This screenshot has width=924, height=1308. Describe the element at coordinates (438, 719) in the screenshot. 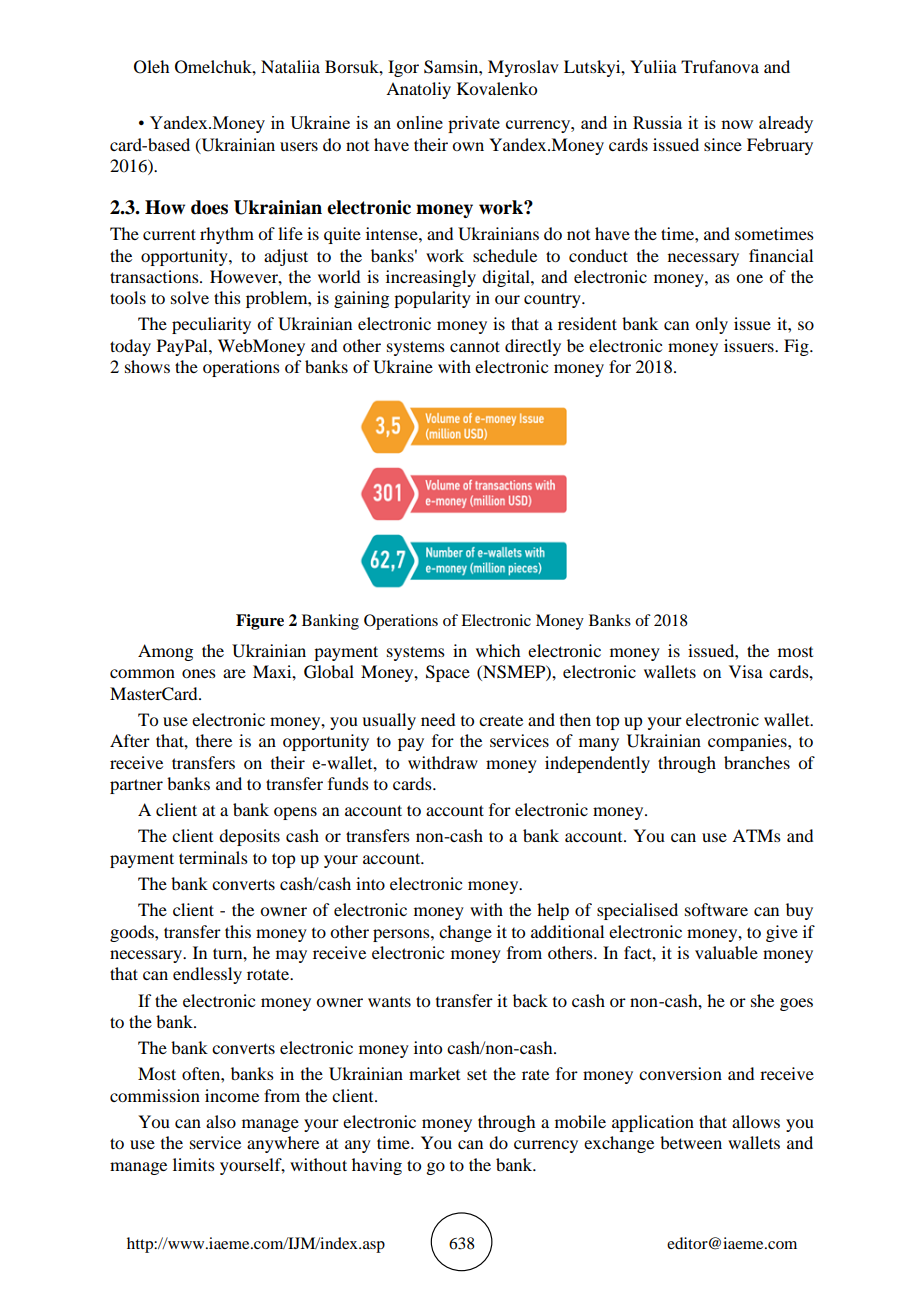

I see `need` at that location.
